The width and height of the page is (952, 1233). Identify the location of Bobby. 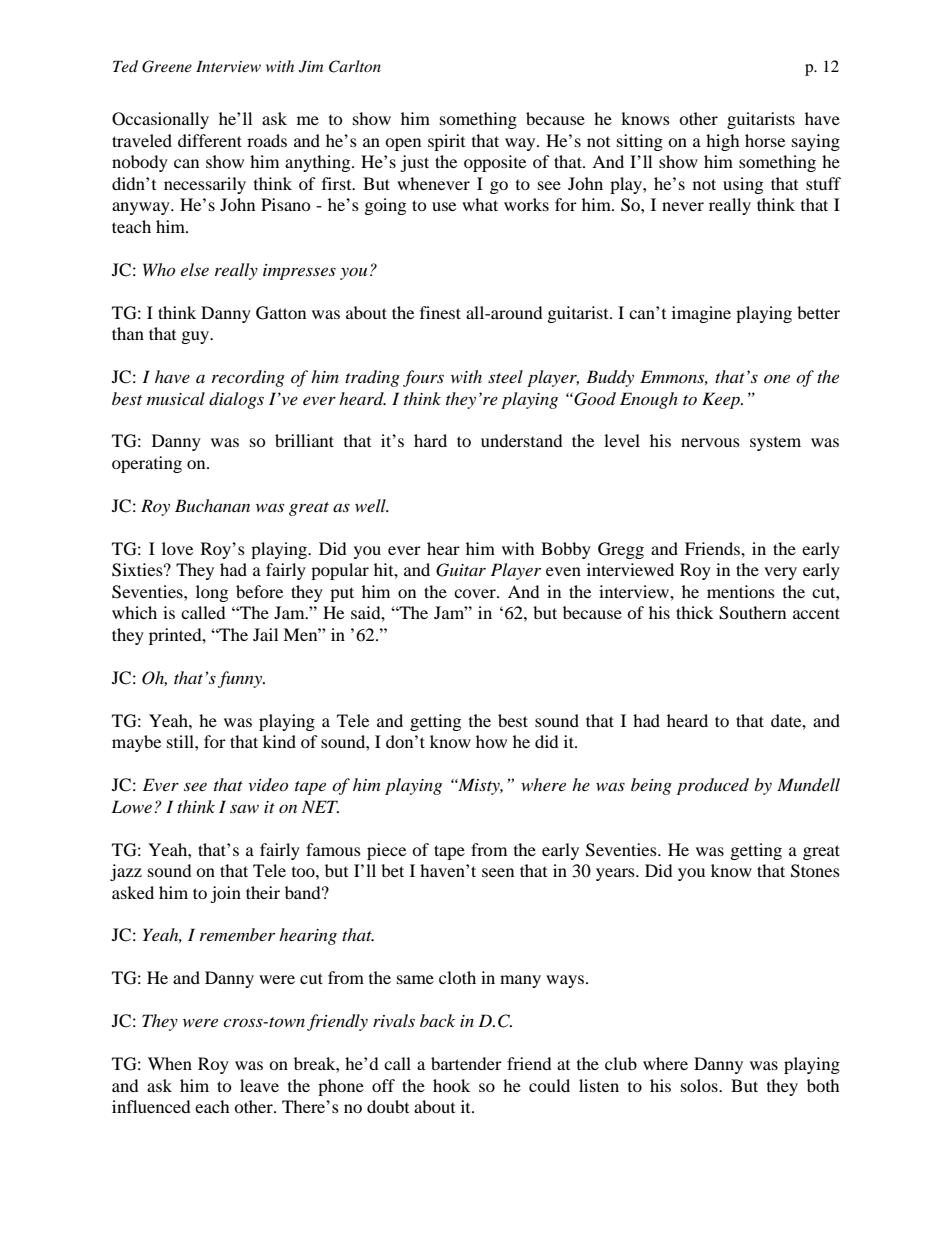
(566, 550).
